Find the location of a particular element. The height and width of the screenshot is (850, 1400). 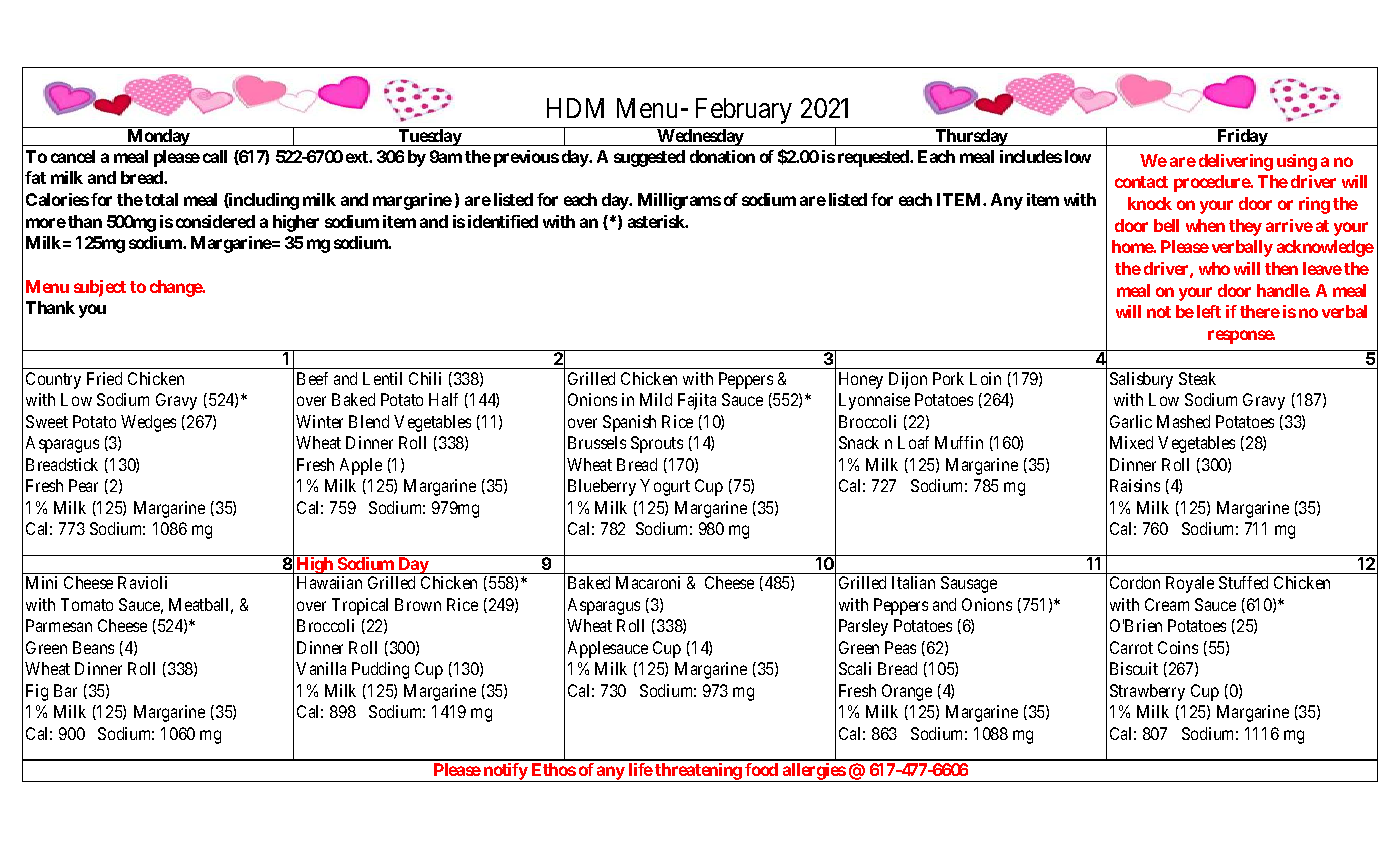

Ravioli is located at coordinates (142, 582).
